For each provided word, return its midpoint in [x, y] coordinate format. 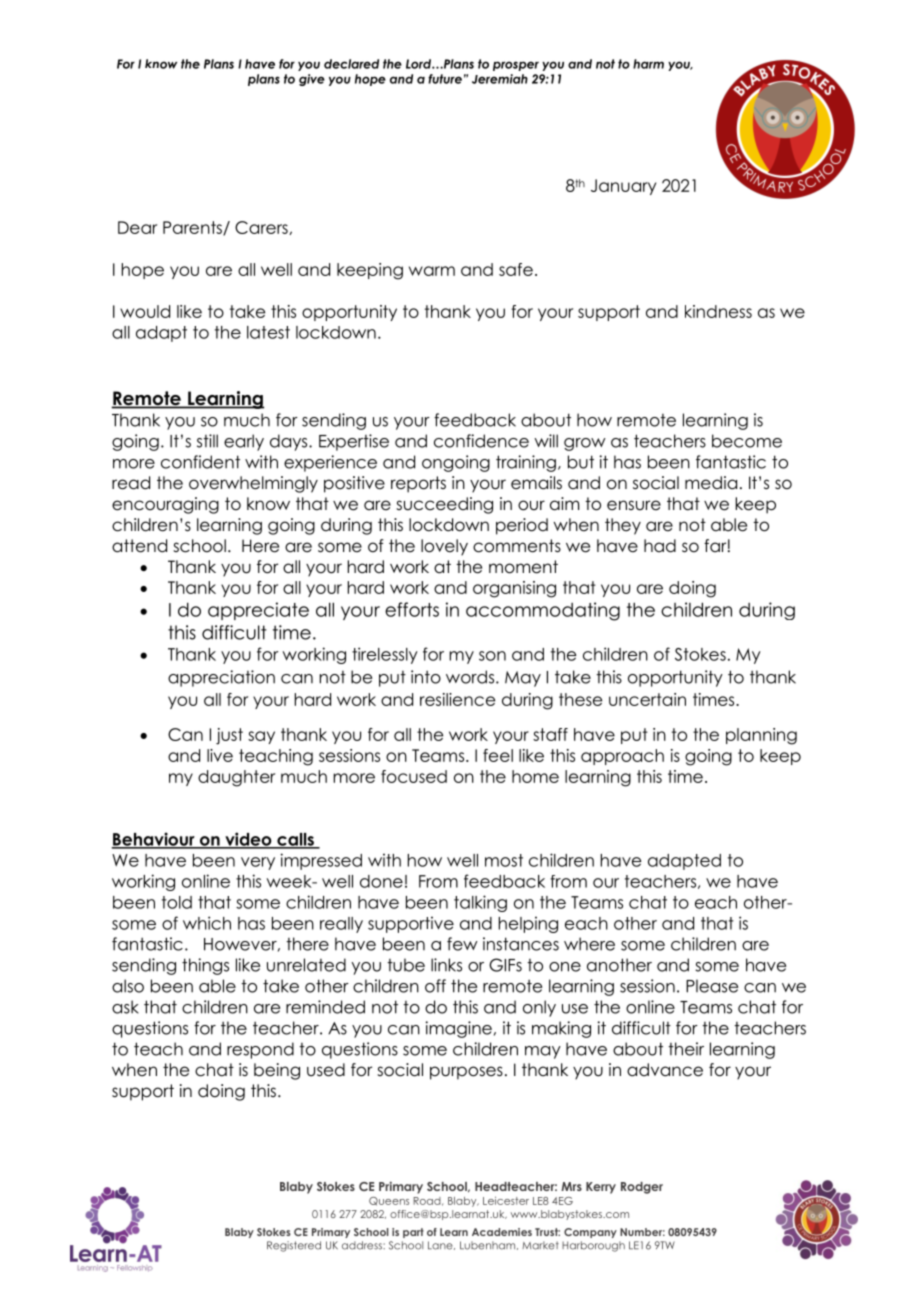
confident [200, 462]
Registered [294, 1246]
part [413, 1233]
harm [648, 64]
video [248, 840]
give [312, 80]
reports [418, 484]
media [711, 483]
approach [622, 757]
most [504, 860]
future [445, 79]
